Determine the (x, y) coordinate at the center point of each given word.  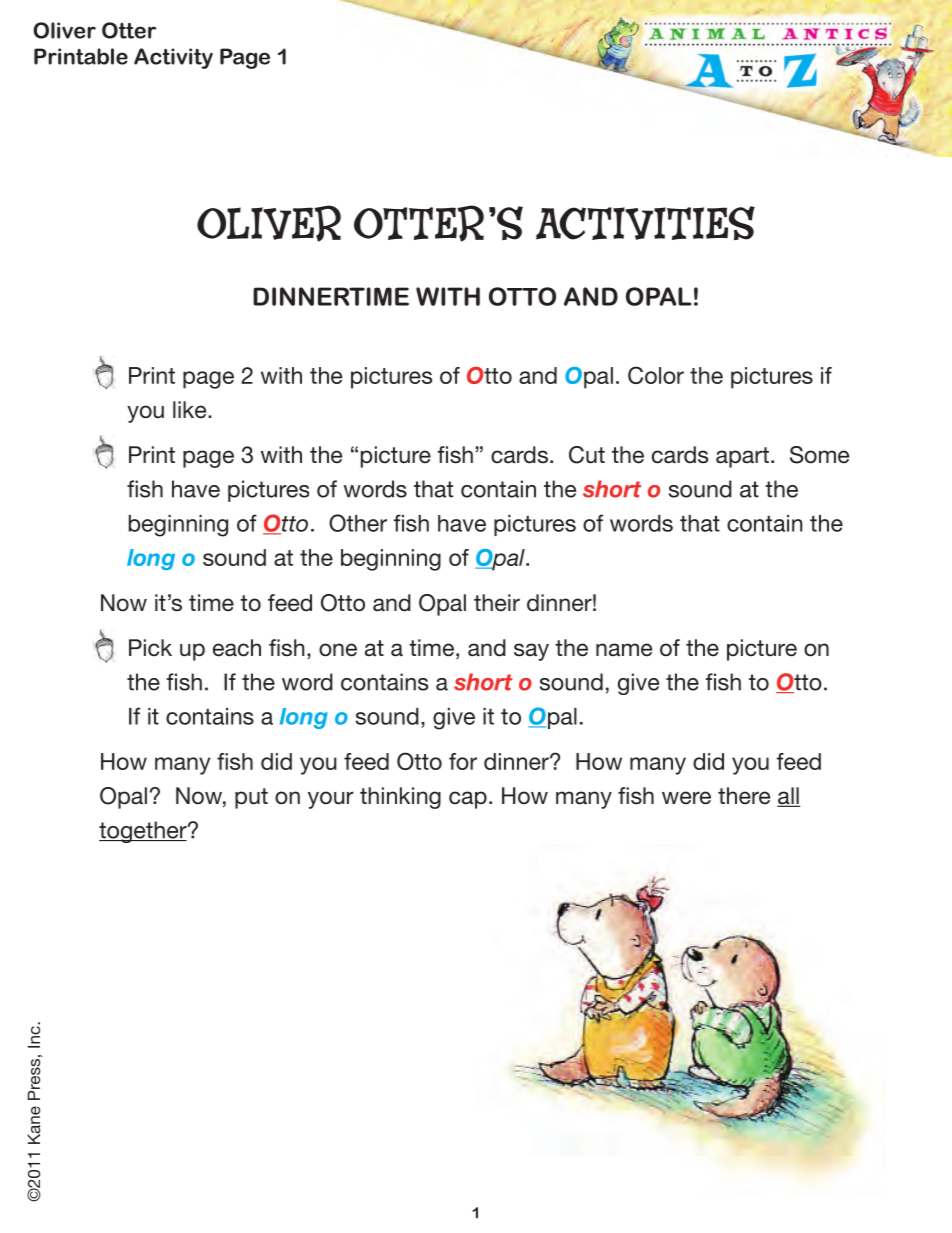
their (497, 602)
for (463, 761)
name (624, 649)
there (744, 796)
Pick (150, 647)
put (251, 798)
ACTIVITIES (645, 223)
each (237, 648)
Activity (173, 58)
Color (656, 375)
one (338, 650)
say (531, 652)
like (191, 409)
